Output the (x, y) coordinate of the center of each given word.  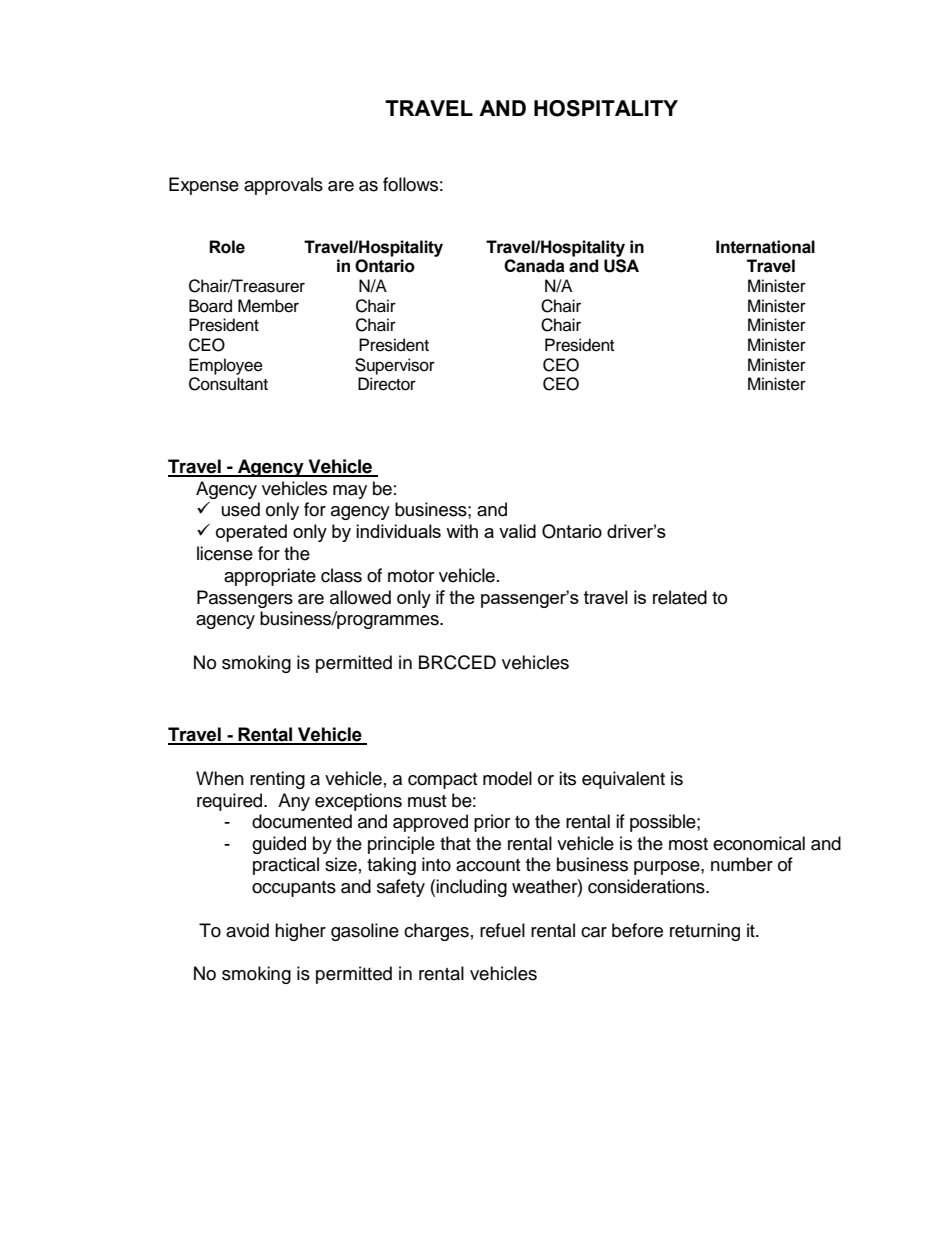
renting (277, 780)
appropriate (270, 577)
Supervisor (395, 366)
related (680, 597)
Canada (534, 266)
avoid (247, 930)
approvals (283, 186)
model (507, 778)
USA (621, 266)
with (462, 531)
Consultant (228, 384)
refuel (502, 930)
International (765, 247)
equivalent (623, 780)
